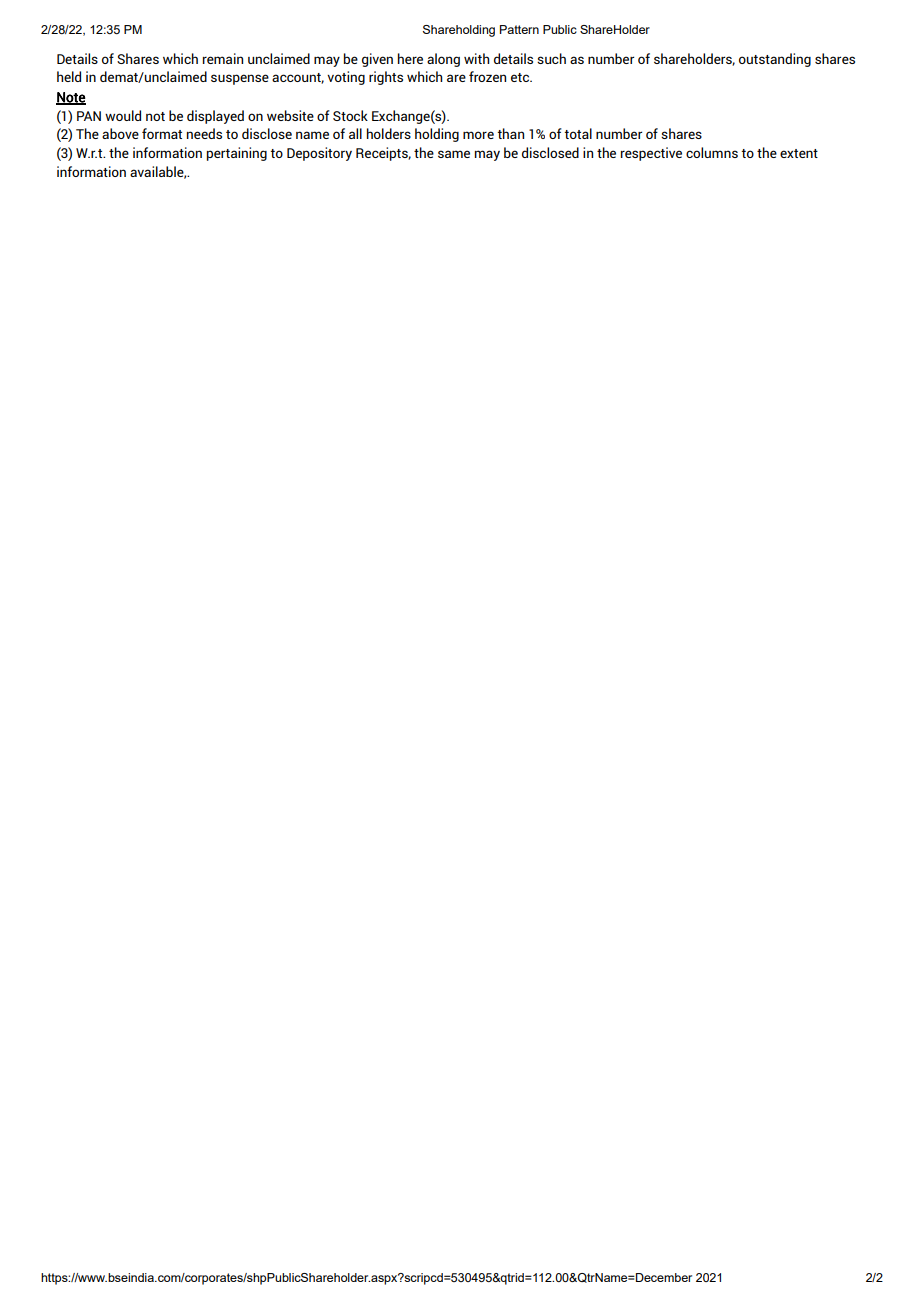  I want to click on pertaining, so click(237, 154).
